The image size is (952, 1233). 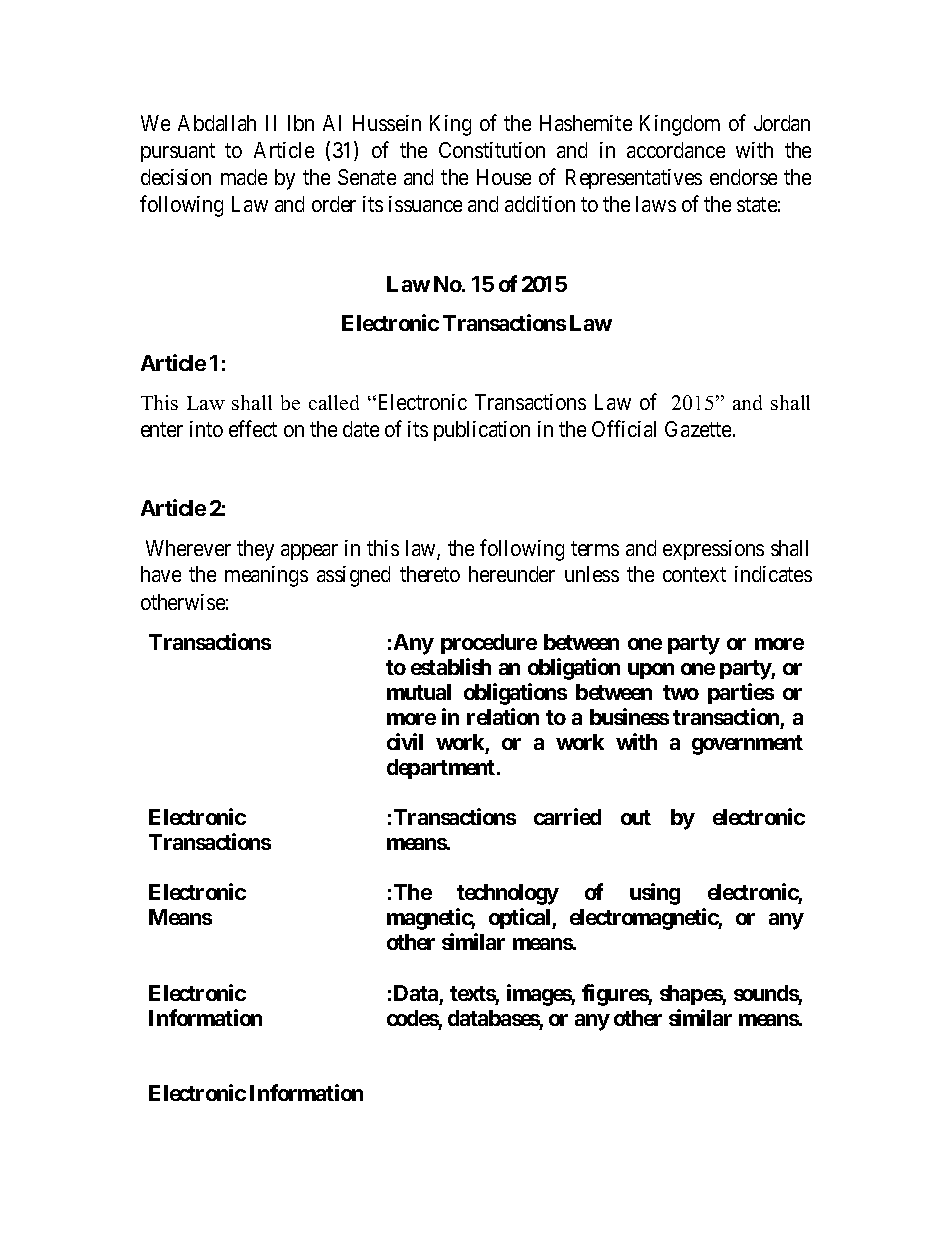 I want to click on department, so click(x=442, y=769).
